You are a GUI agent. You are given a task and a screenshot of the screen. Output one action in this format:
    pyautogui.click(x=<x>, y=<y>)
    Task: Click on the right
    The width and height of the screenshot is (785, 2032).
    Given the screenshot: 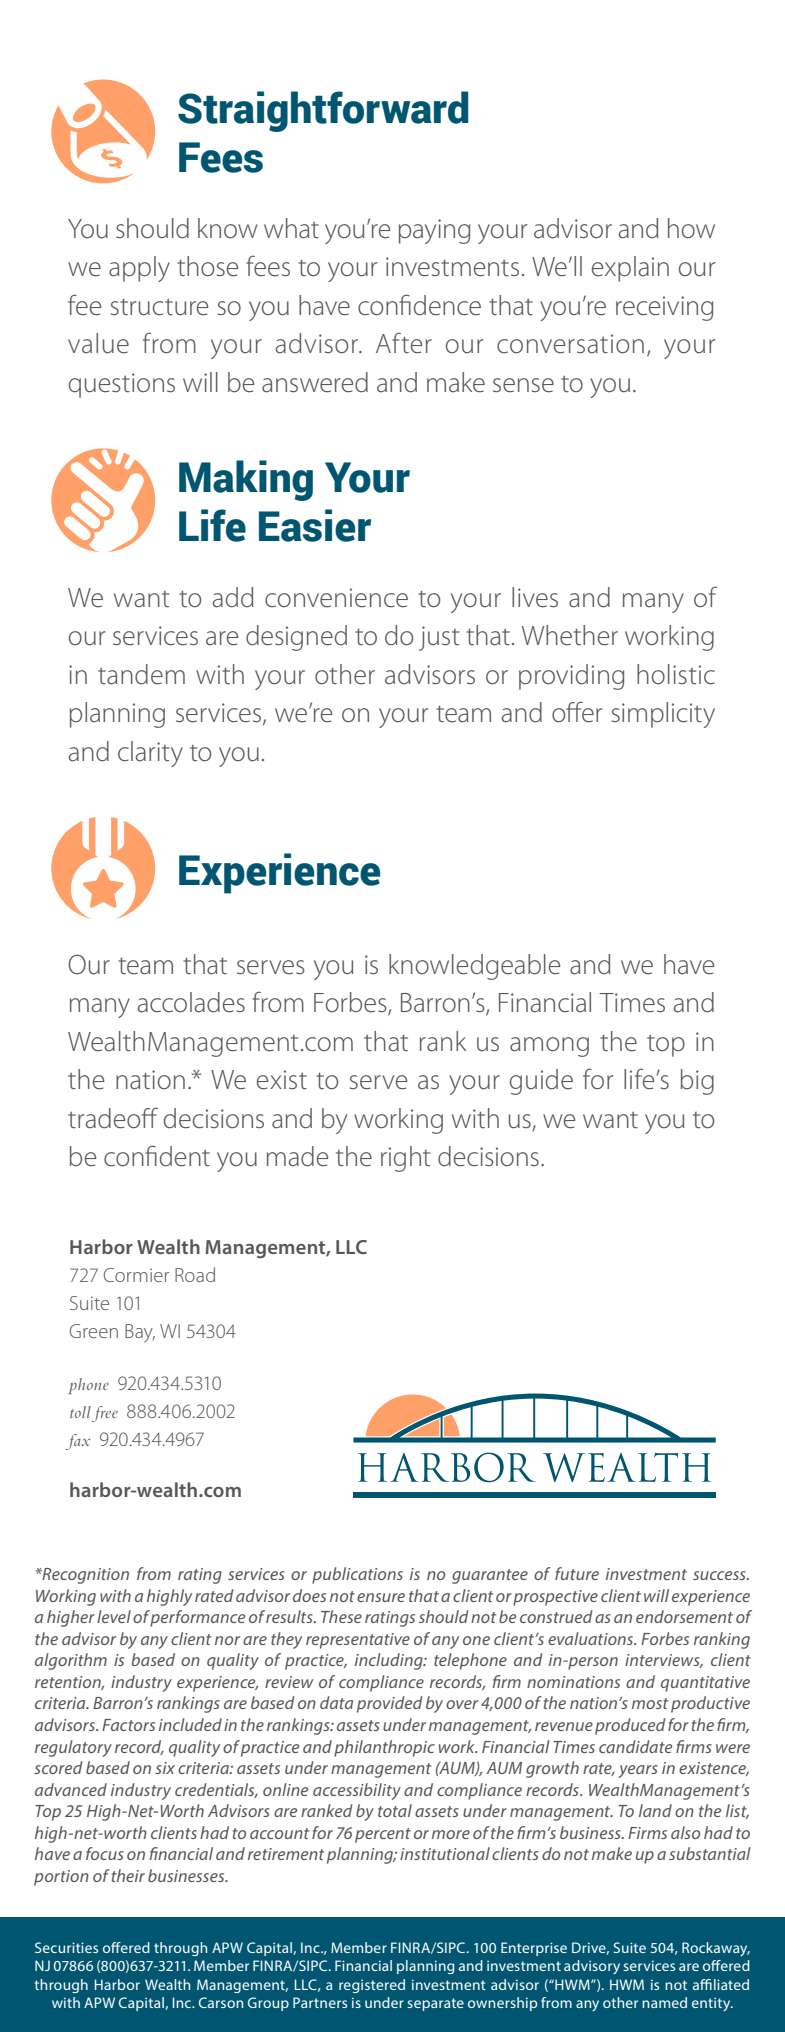 What is the action you would take?
    pyautogui.click(x=405, y=1159)
